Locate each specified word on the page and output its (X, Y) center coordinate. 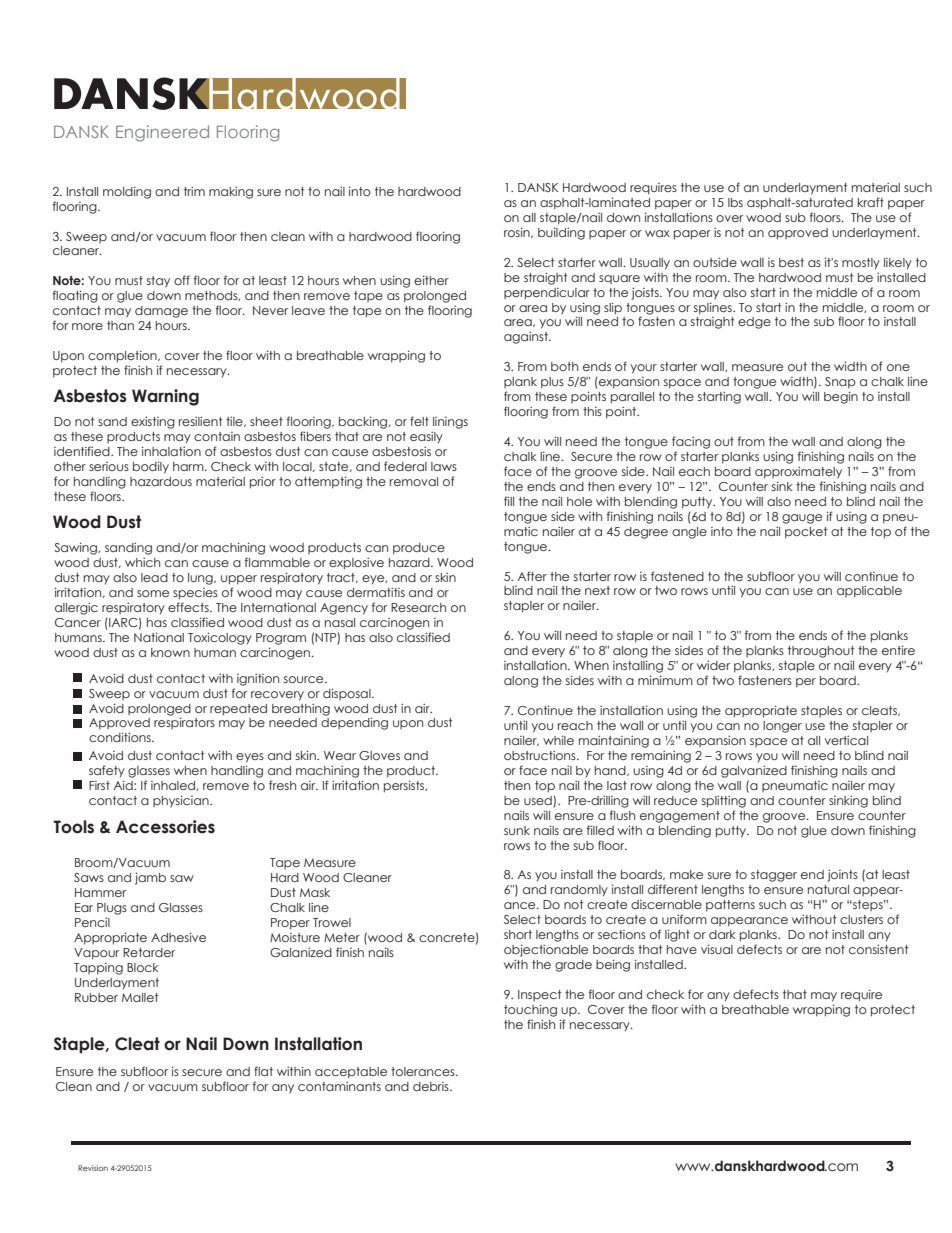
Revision (93, 1168)
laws (444, 466)
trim (194, 191)
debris (432, 1086)
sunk (517, 830)
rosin (518, 232)
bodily (151, 467)
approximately (798, 473)
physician (182, 801)
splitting (724, 802)
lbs (735, 202)
